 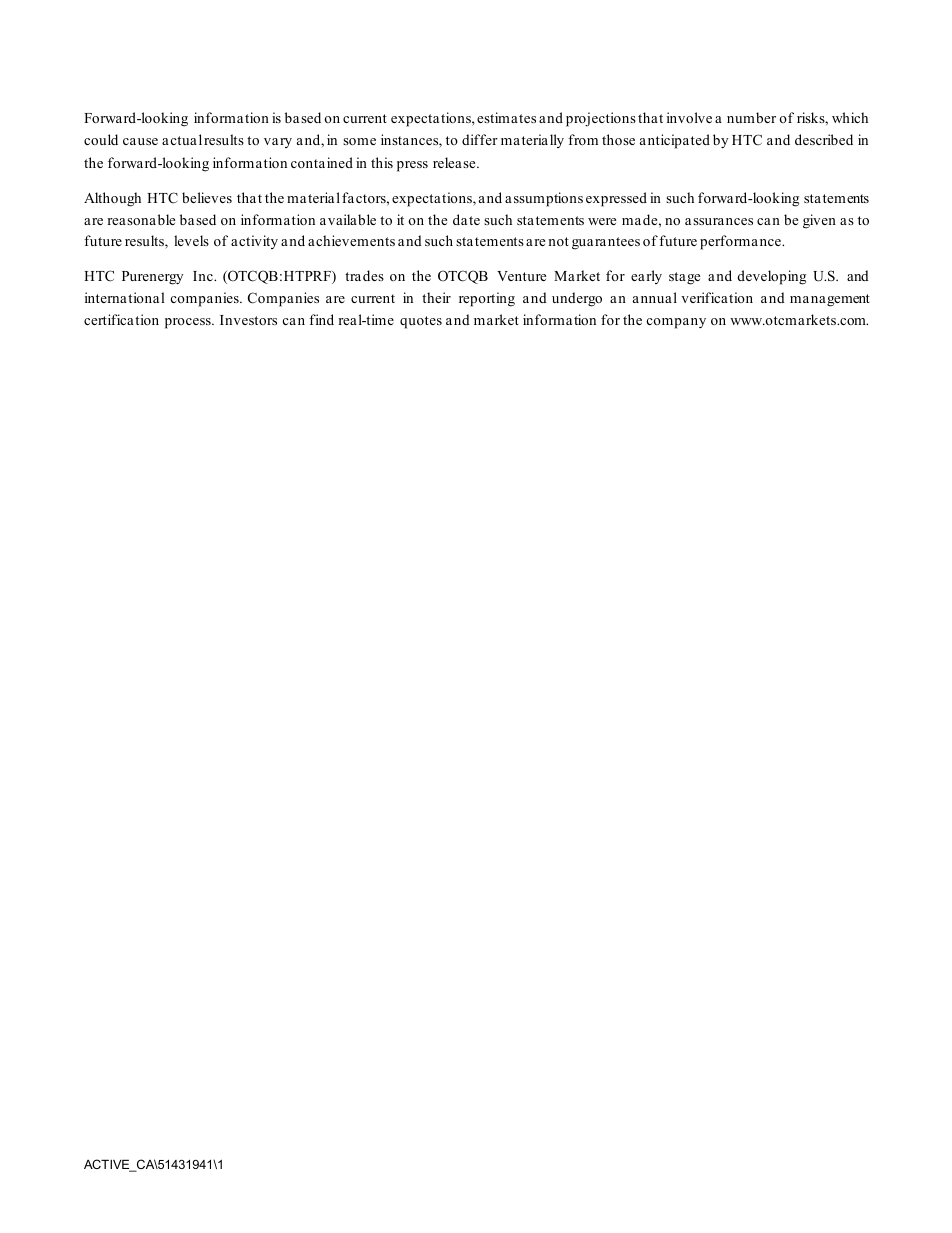 What do you see at coordinates (506, 117) in the document?
I see `estimates` at bounding box center [506, 117].
